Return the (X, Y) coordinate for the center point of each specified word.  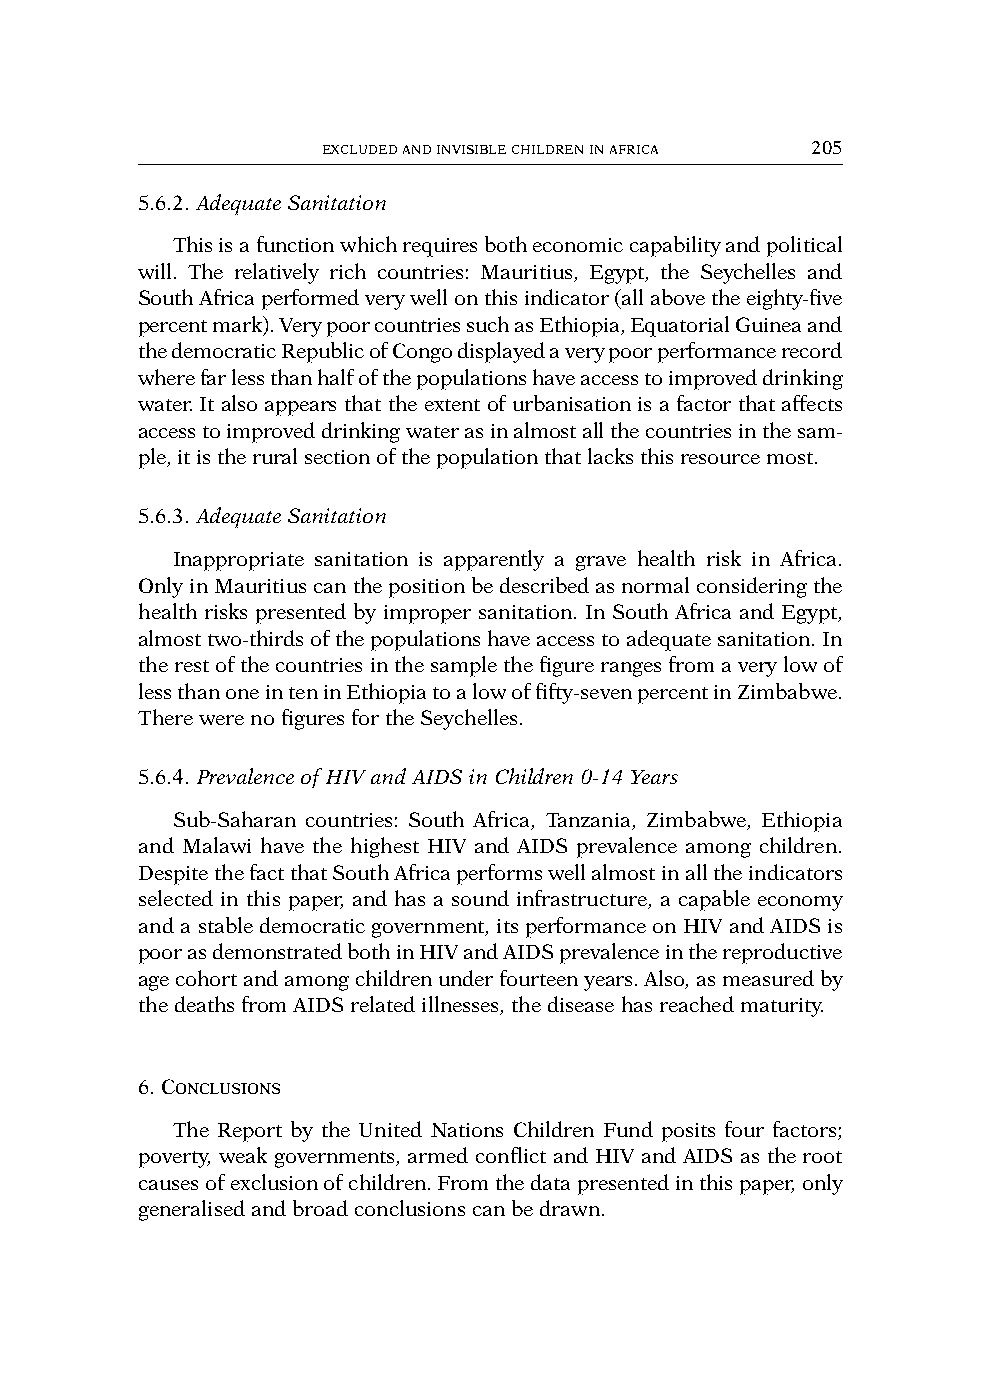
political (804, 246)
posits (688, 1132)
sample (464, 666)
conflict (511, 1155)
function (295, 244)
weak (243, 1155)
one (242, 694)
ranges (631, 669)
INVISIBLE (471, 149)
